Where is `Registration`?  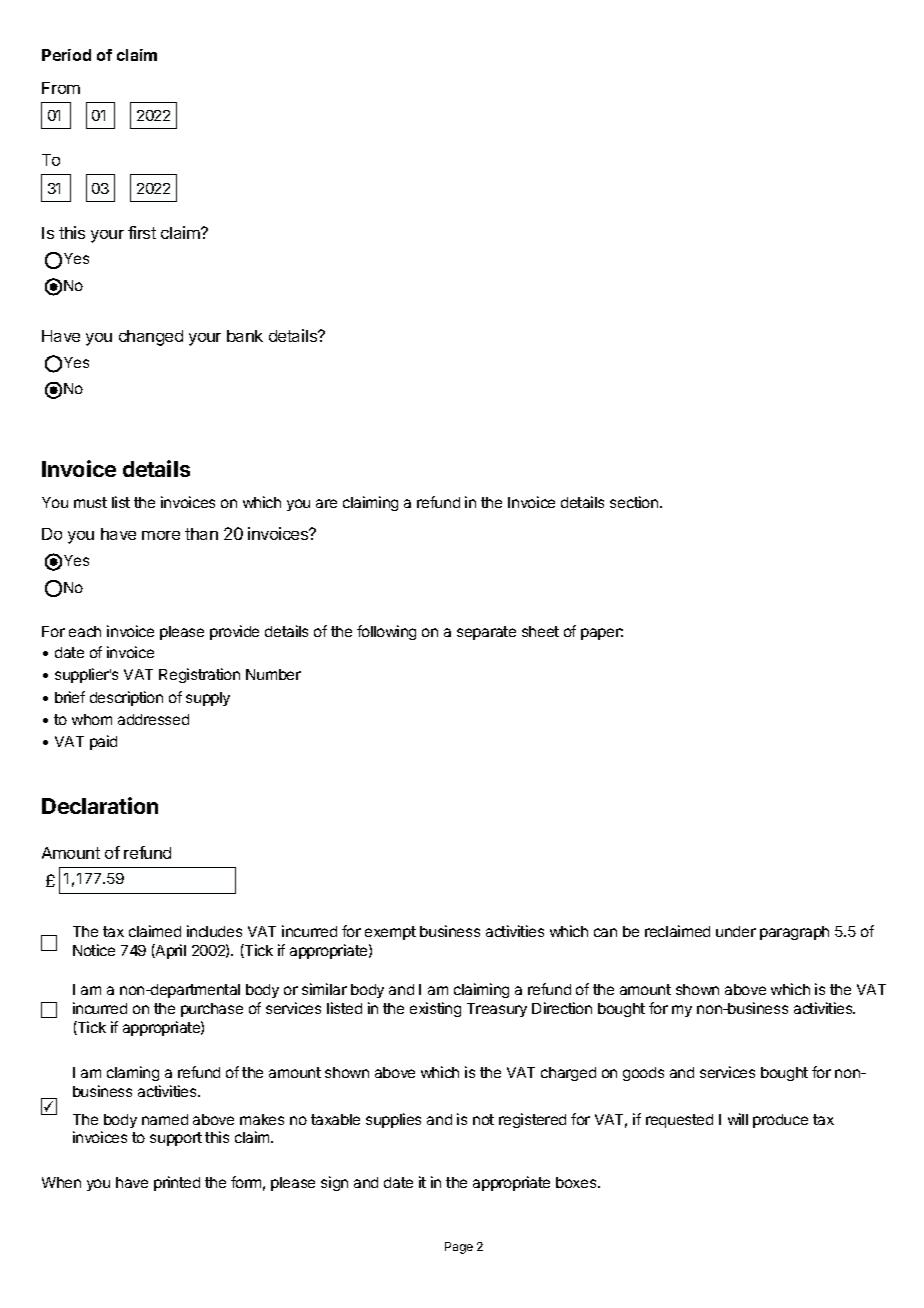 Registration is located at coordinates (199, 675).
